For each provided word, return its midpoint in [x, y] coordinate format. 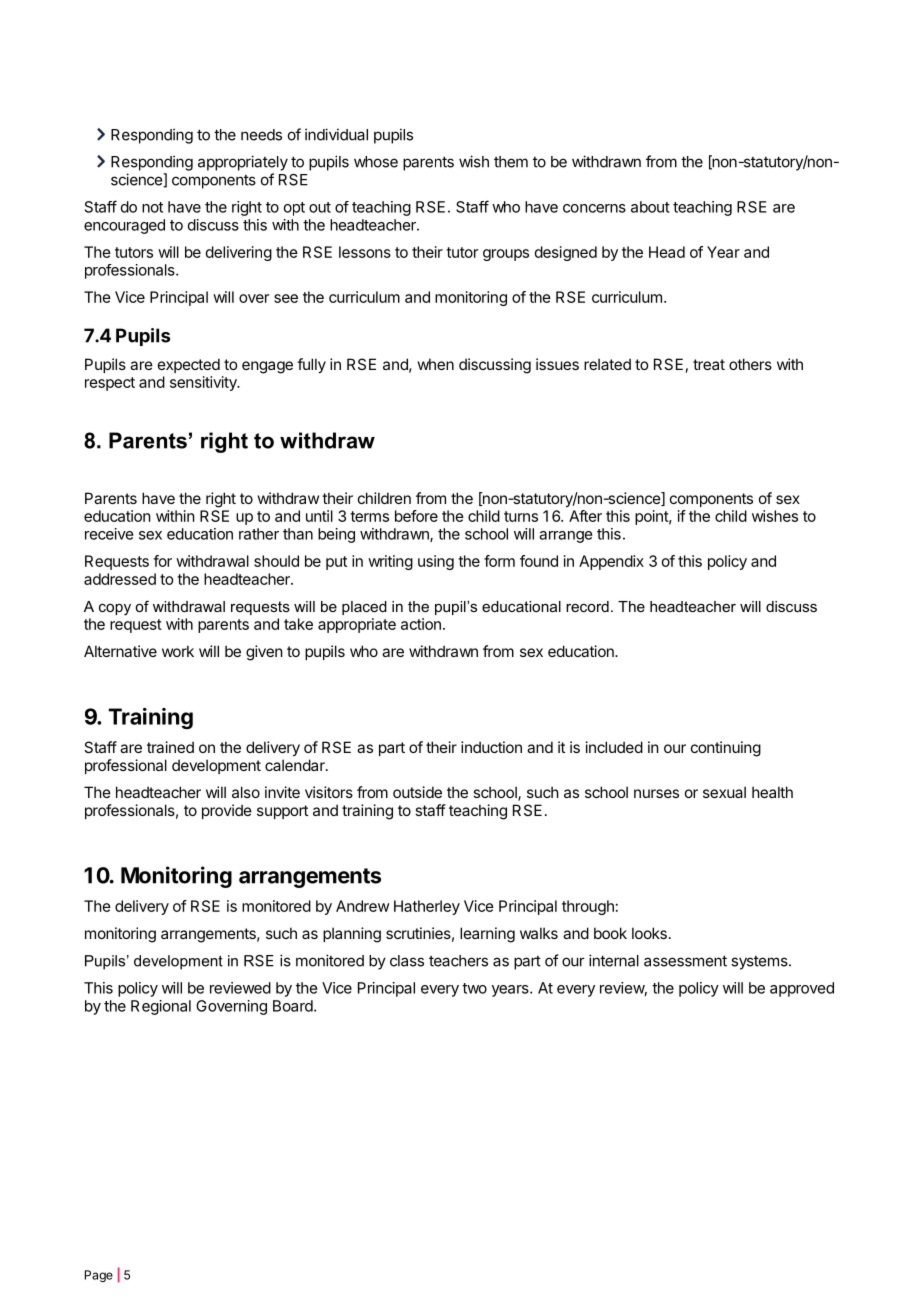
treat [709, 364]
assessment [685, 961]
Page [99, 1276]
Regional [161, 1007]
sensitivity [204, 383]
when [436, 364]
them [511, 162]
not [152, 207]
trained [170, 747]
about [650, 207]
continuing [726, 749]
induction [491, 747]
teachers [458, 961]
